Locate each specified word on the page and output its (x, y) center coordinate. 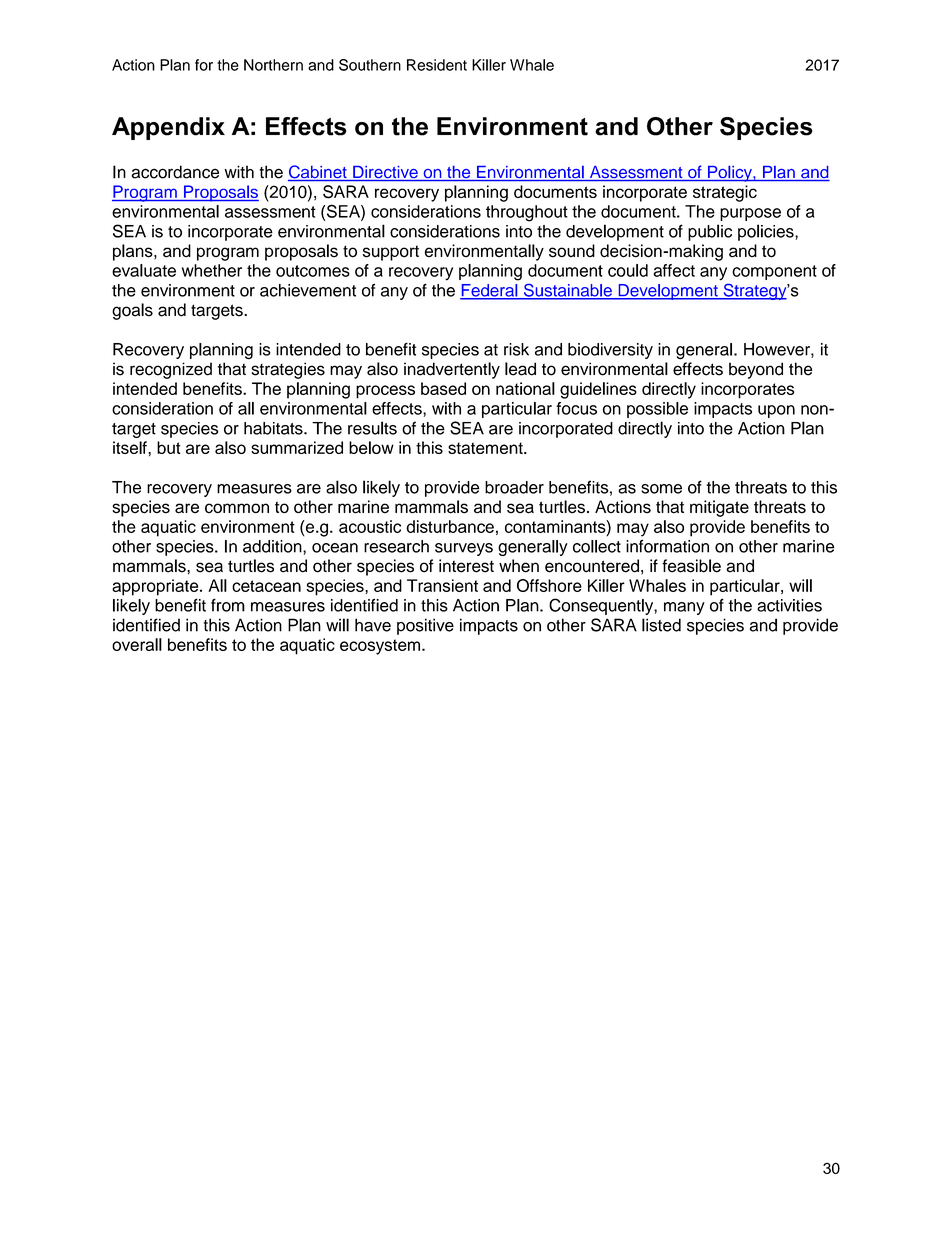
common (237, 508)
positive (425, 626)
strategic (725, 193)
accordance (175, 172)
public (710, 232)
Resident (437, 65)
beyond (756, 370)
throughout (527, 213)
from (228, 605)
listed (661, 625)
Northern (273, 65)
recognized (171, 370)
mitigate (719, 508)
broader (514, 487)
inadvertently (452, 370)
